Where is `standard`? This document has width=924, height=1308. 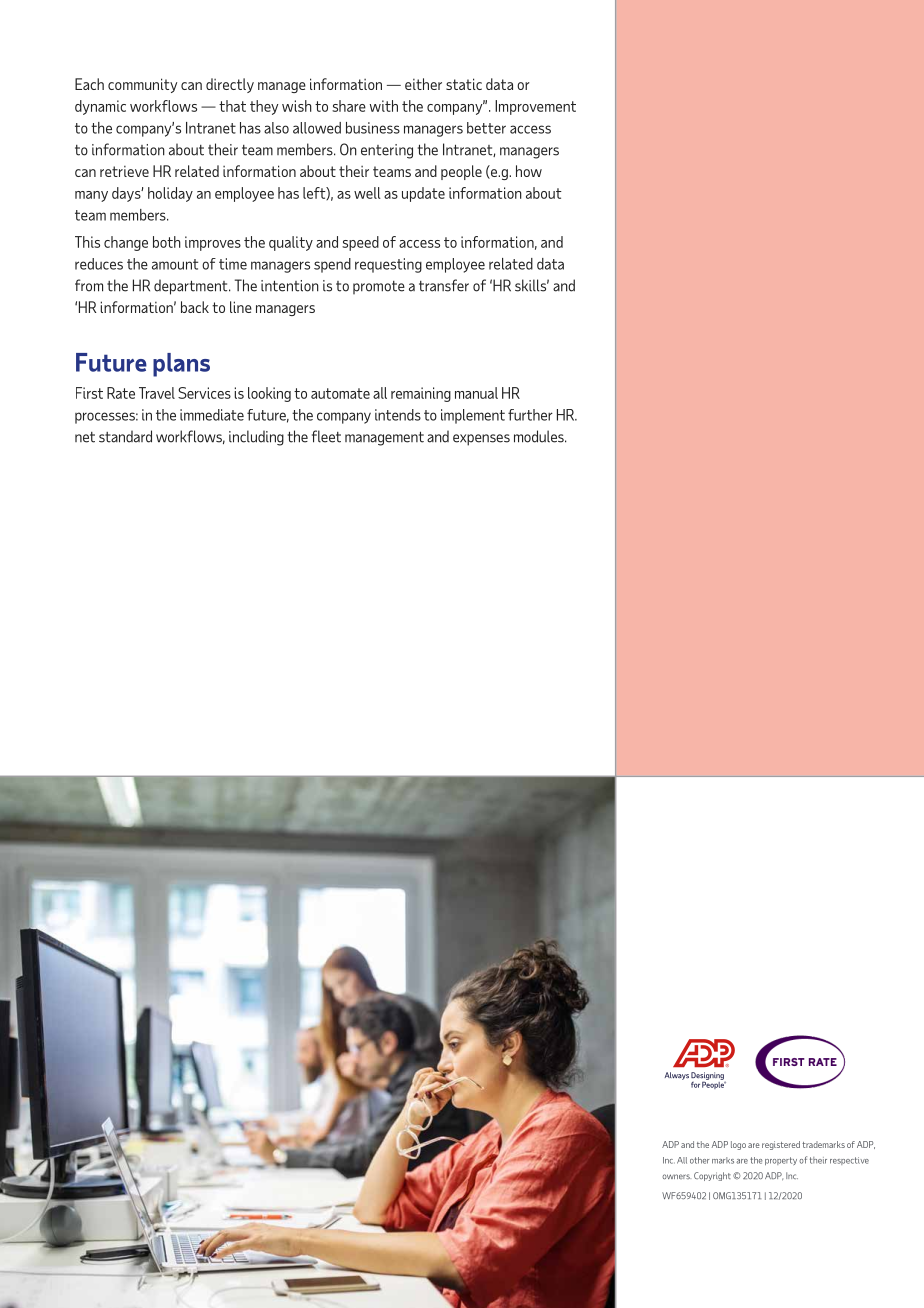 standard is located at coordinates (125, 436).
